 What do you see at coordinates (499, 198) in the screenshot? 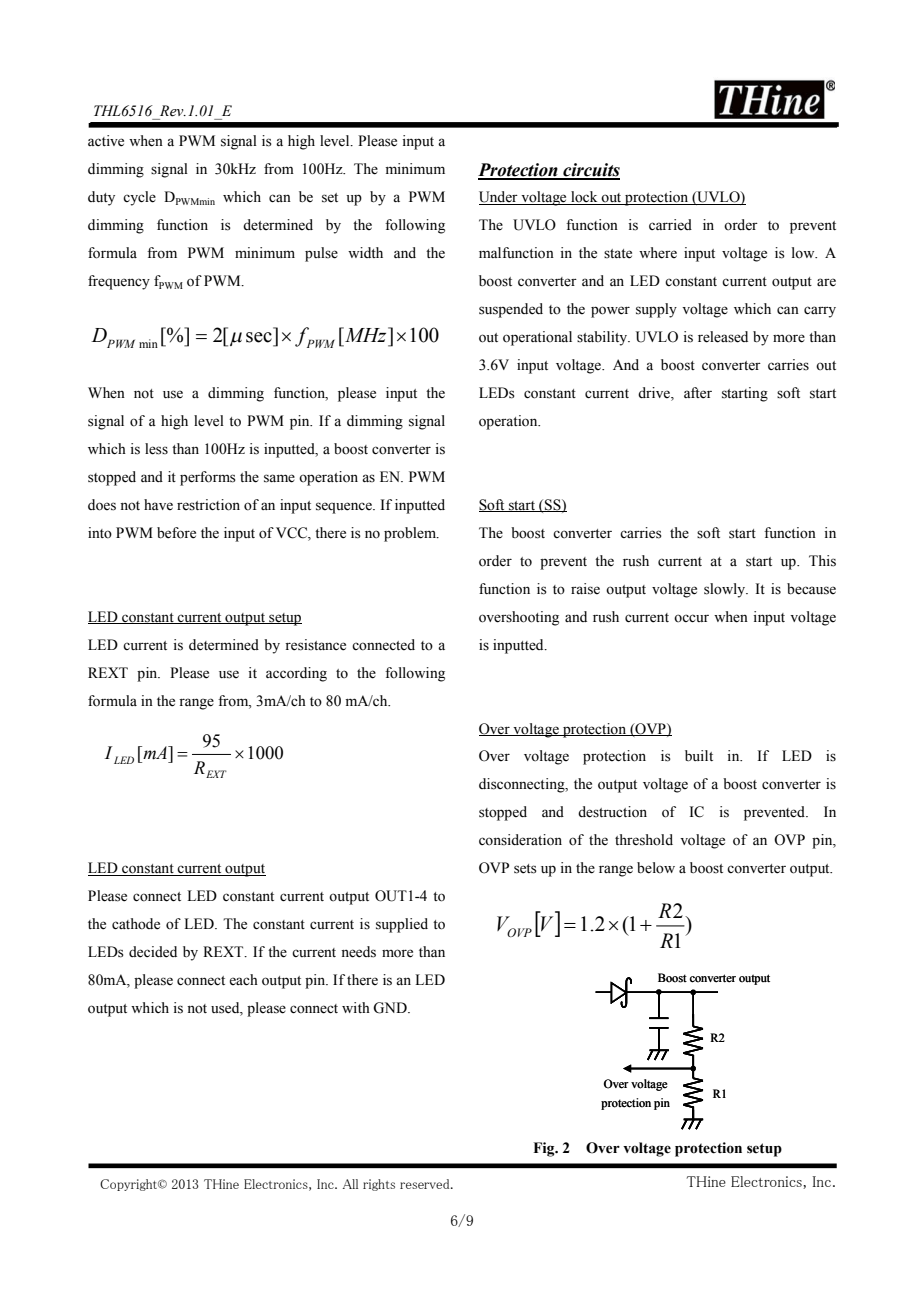
I see `Under` at bounding box center [499, 198].
